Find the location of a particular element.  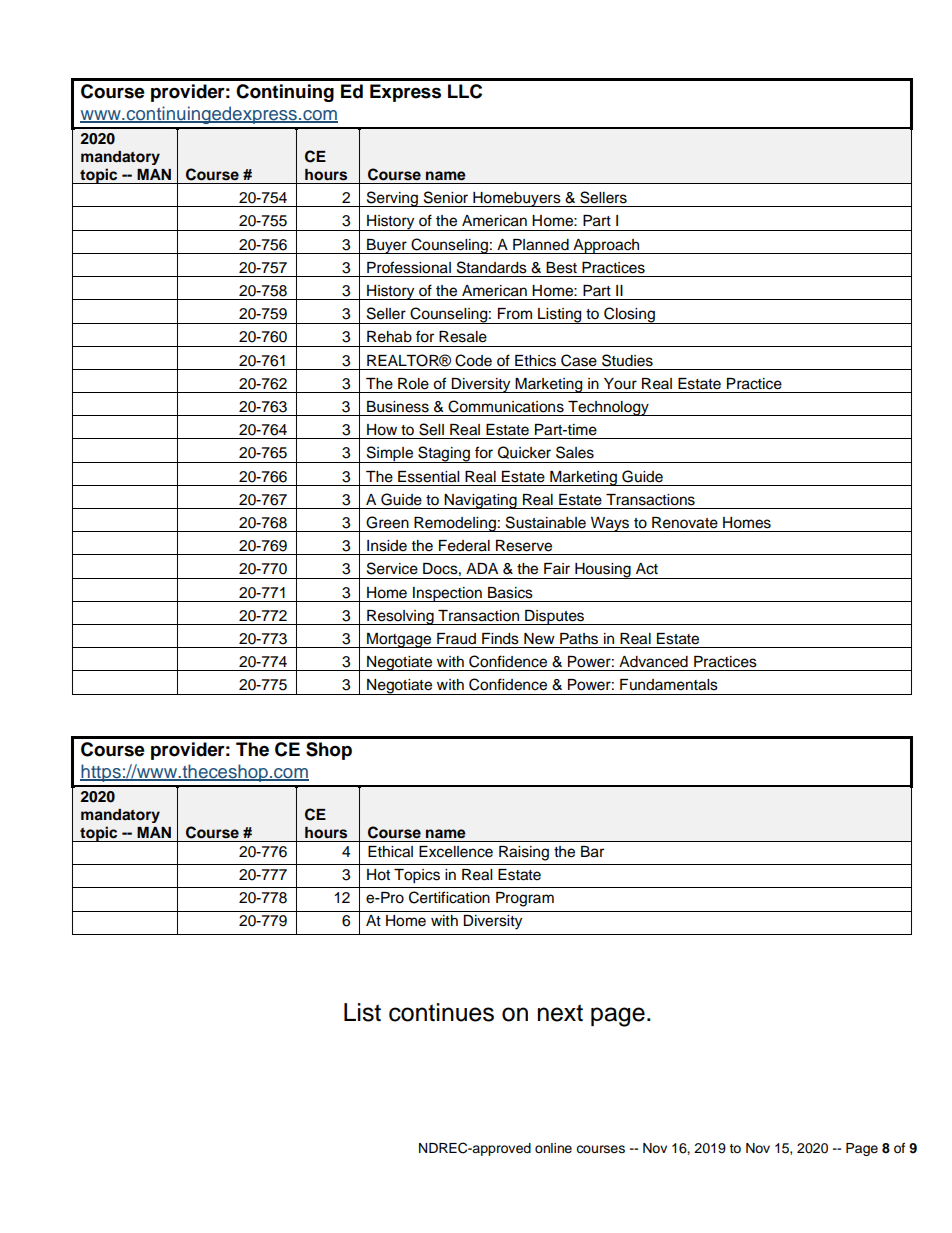

New is located at coordinates (539, 639).
